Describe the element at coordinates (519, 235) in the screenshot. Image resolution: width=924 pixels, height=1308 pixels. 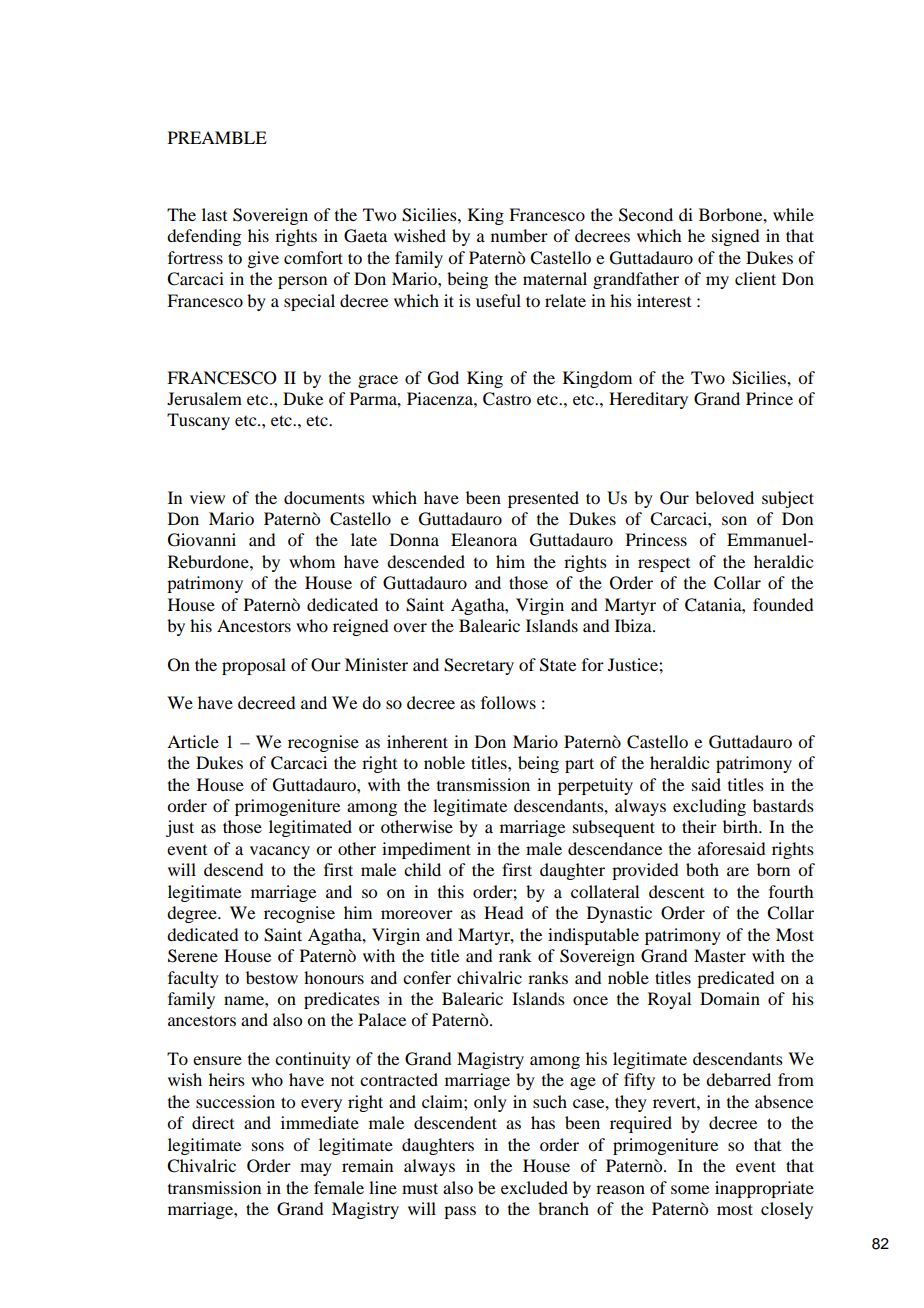
I see `number` at that location.
